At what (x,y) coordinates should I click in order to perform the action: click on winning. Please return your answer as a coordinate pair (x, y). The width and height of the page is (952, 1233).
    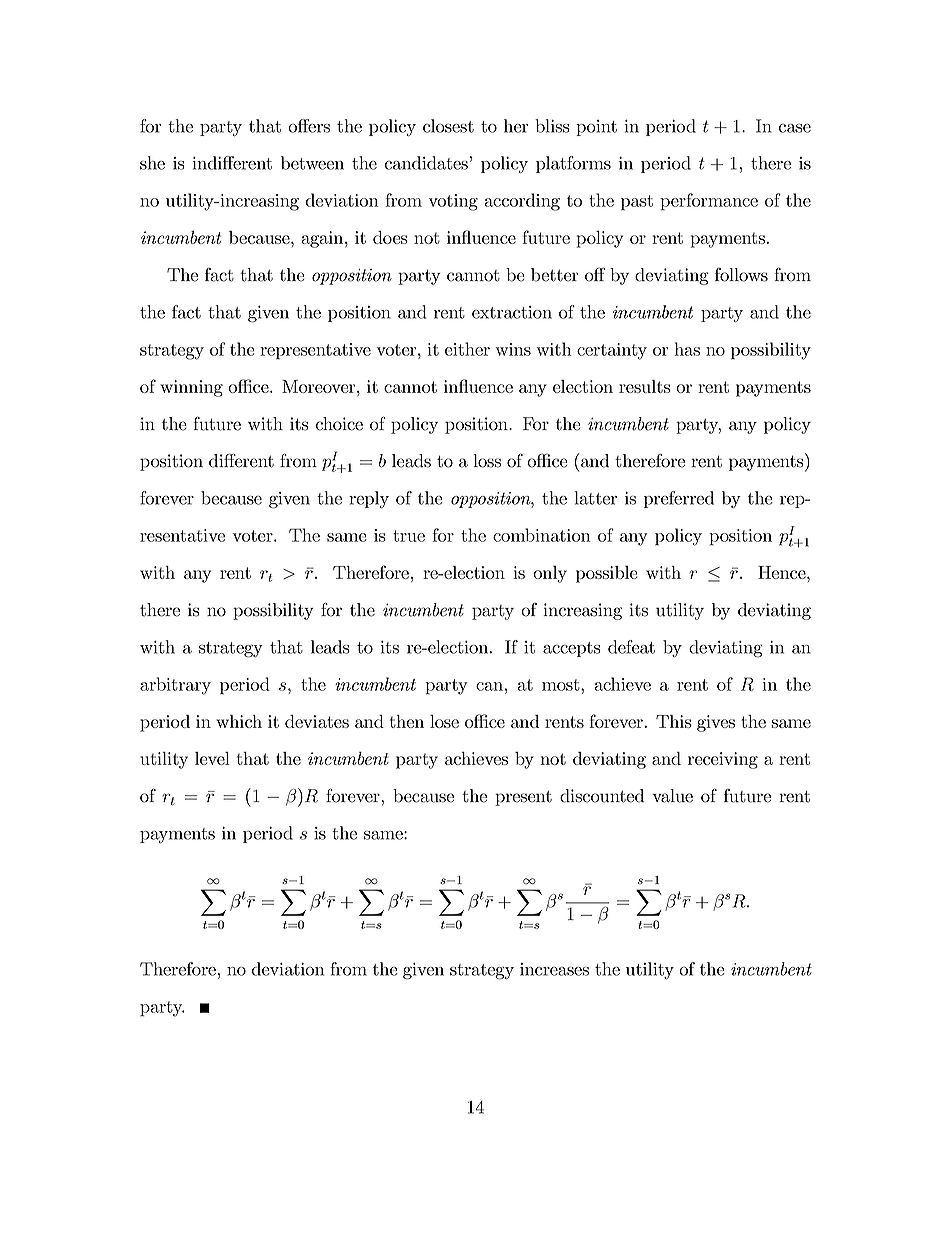
    Looking at the image, I should click on (191, 388).
